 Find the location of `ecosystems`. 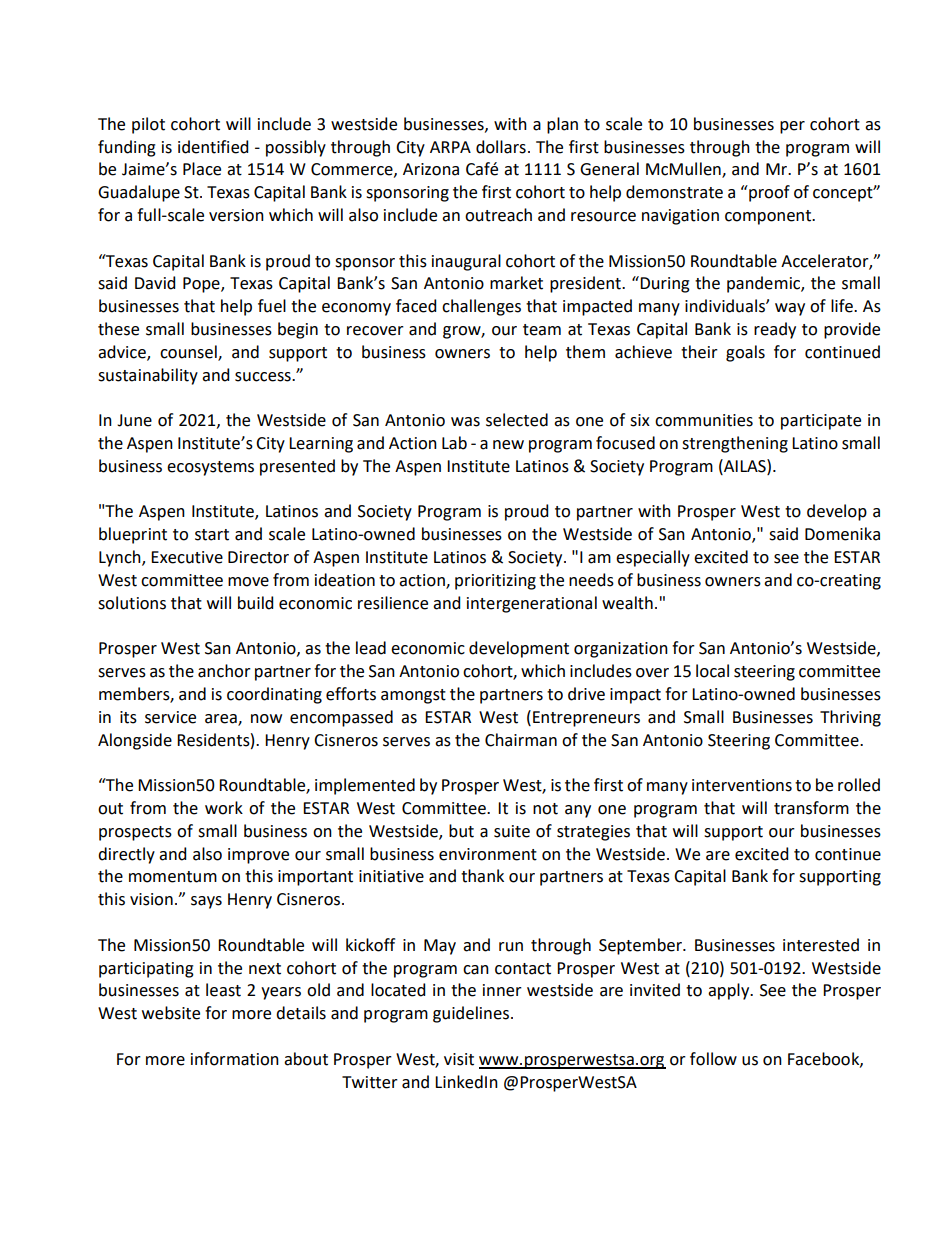

ecosystems is located at coordinates (210, 468).
